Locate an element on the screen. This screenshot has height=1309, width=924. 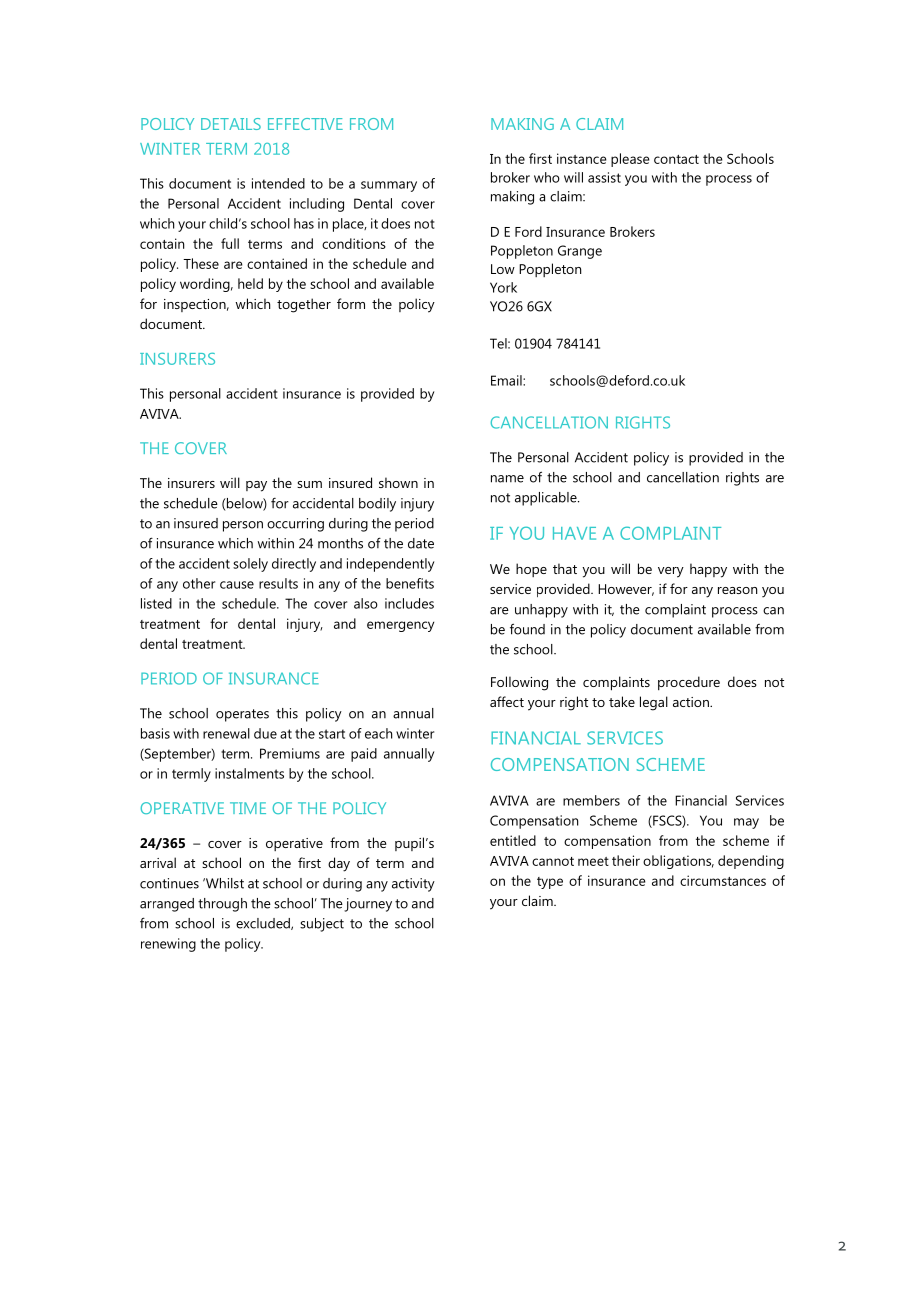
action is located at coordinates (692, 702).
